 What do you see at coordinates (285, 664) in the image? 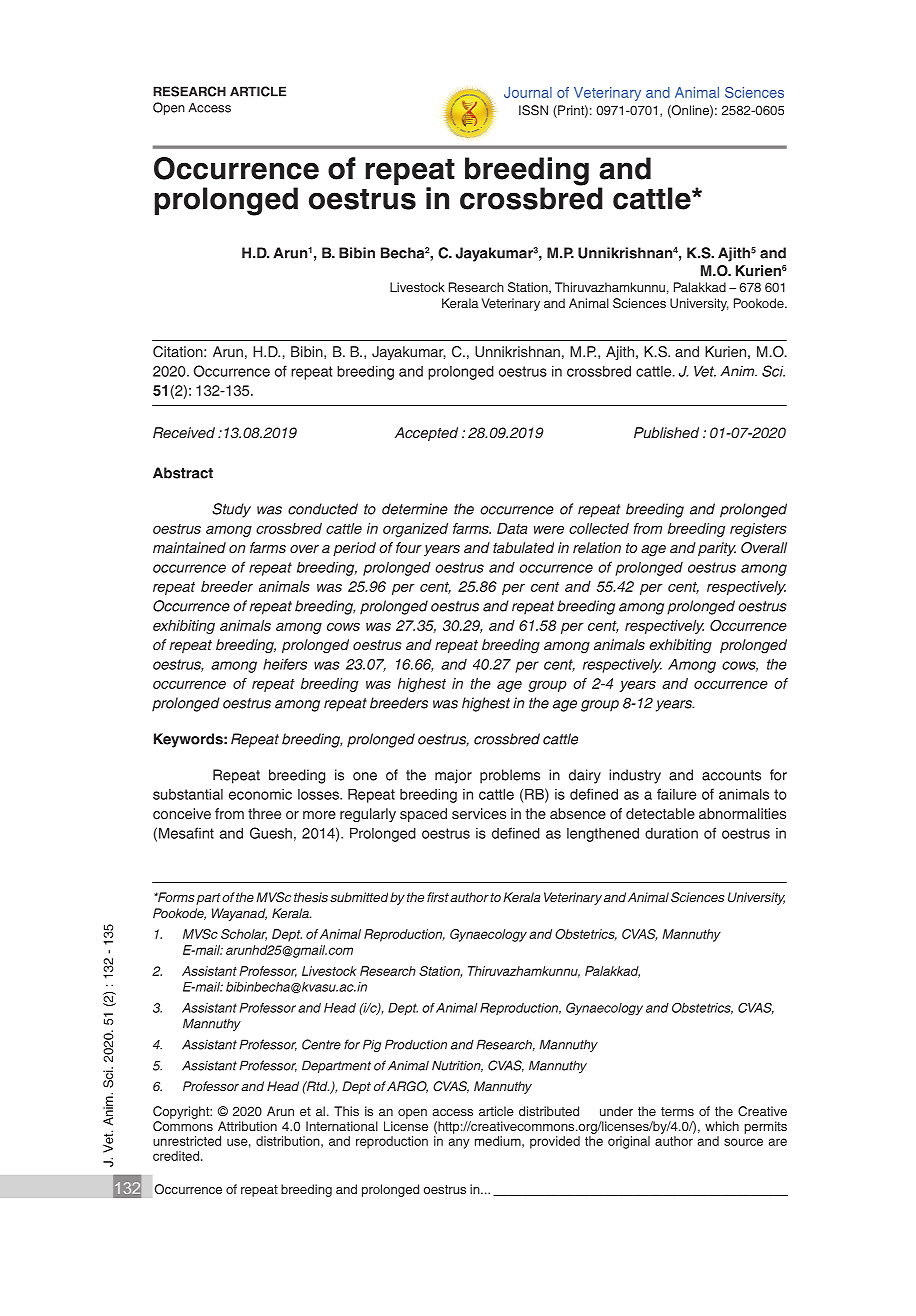
I see `heifers` at bounding box center [285, 664].
